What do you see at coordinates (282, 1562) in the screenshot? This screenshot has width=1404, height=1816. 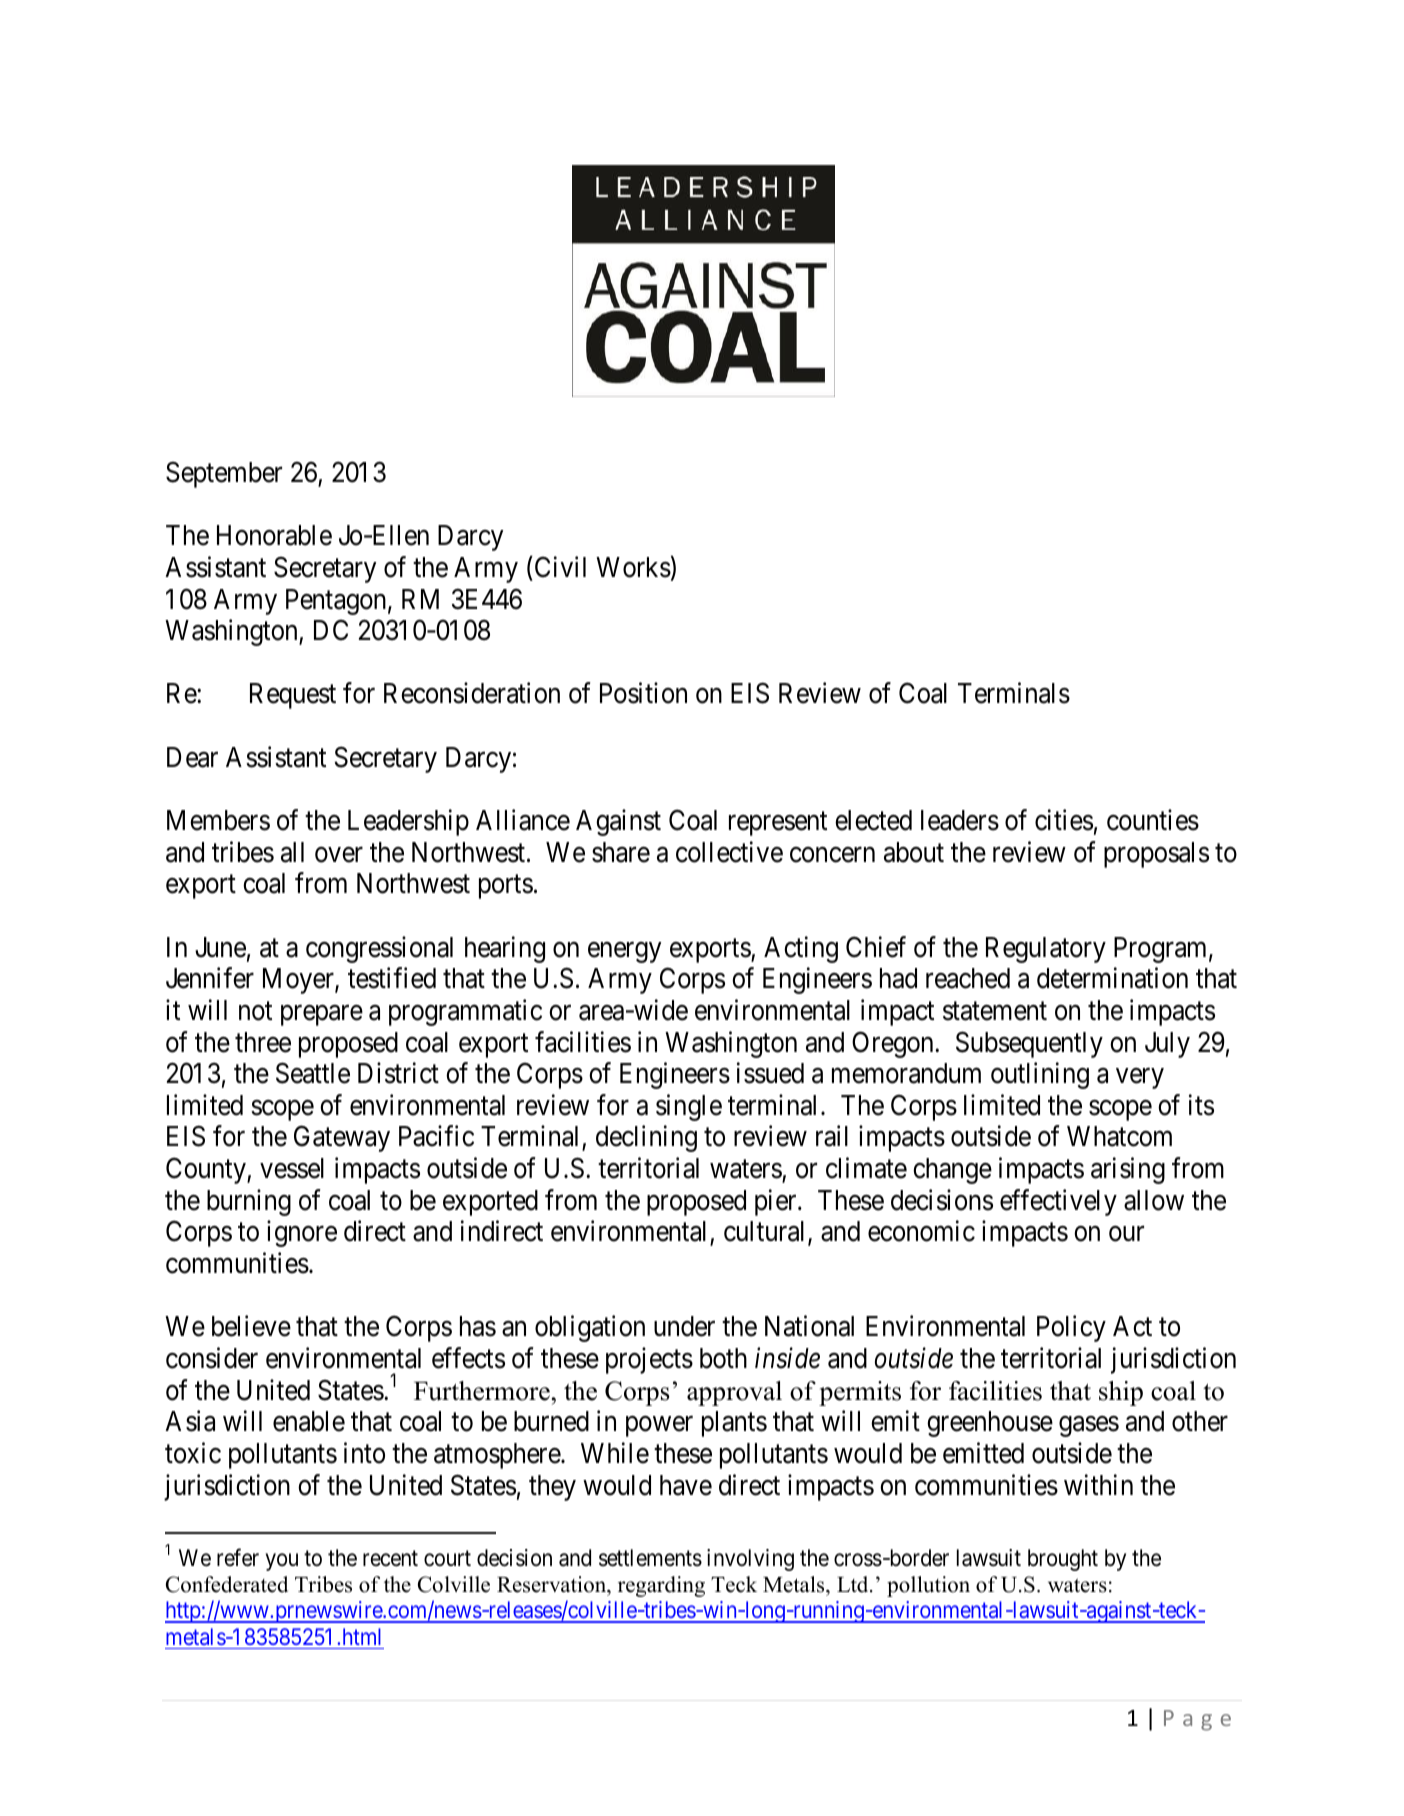 I see `you` at bounding box center [282, 1562].
